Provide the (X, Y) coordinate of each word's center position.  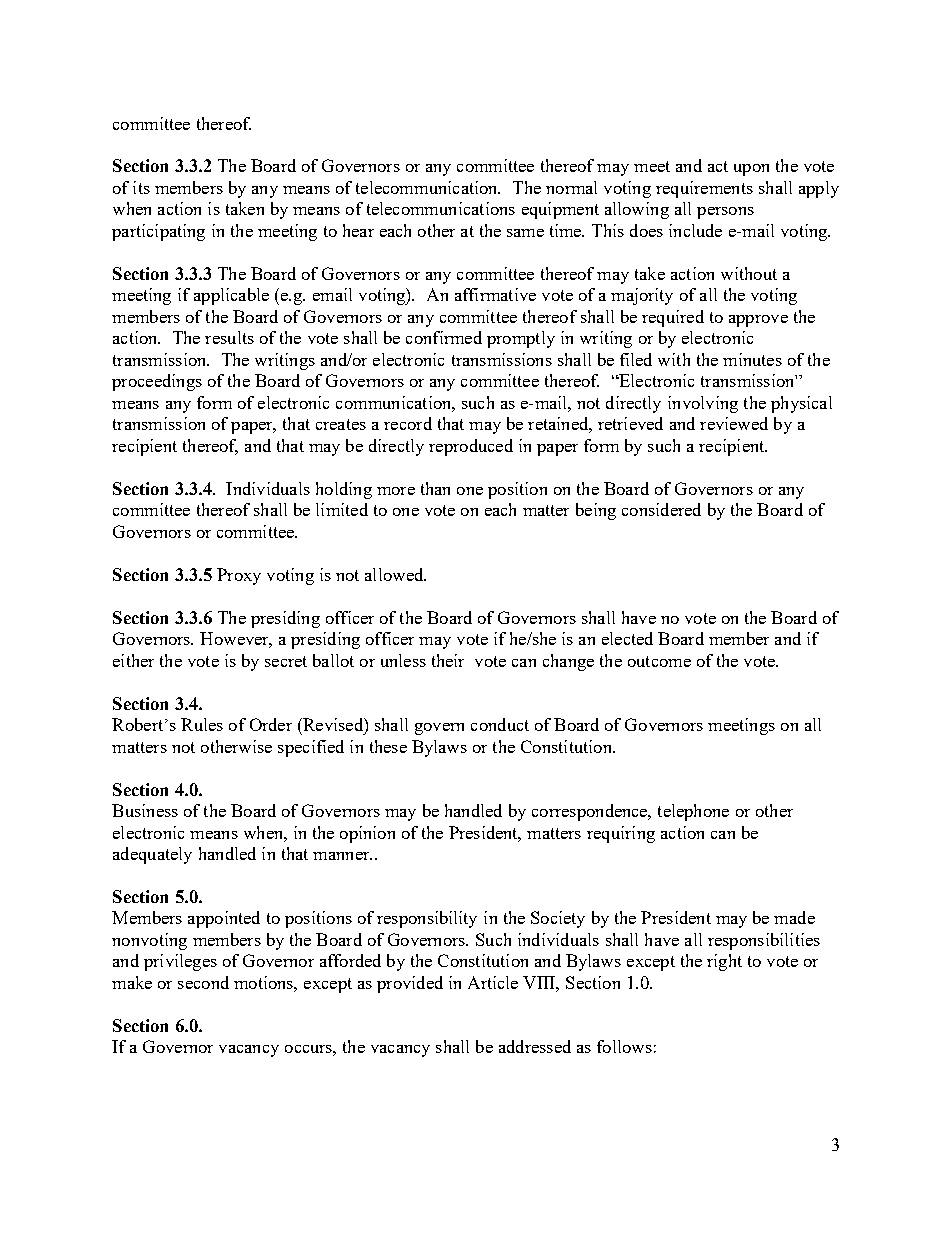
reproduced (471, 447)
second (203, 982)
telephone (693, 812)
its (141, 187)
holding (344, 490)
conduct (500, 724)
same (525, 233)
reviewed (734, 423)
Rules (202, 724)
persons (725, 213)
